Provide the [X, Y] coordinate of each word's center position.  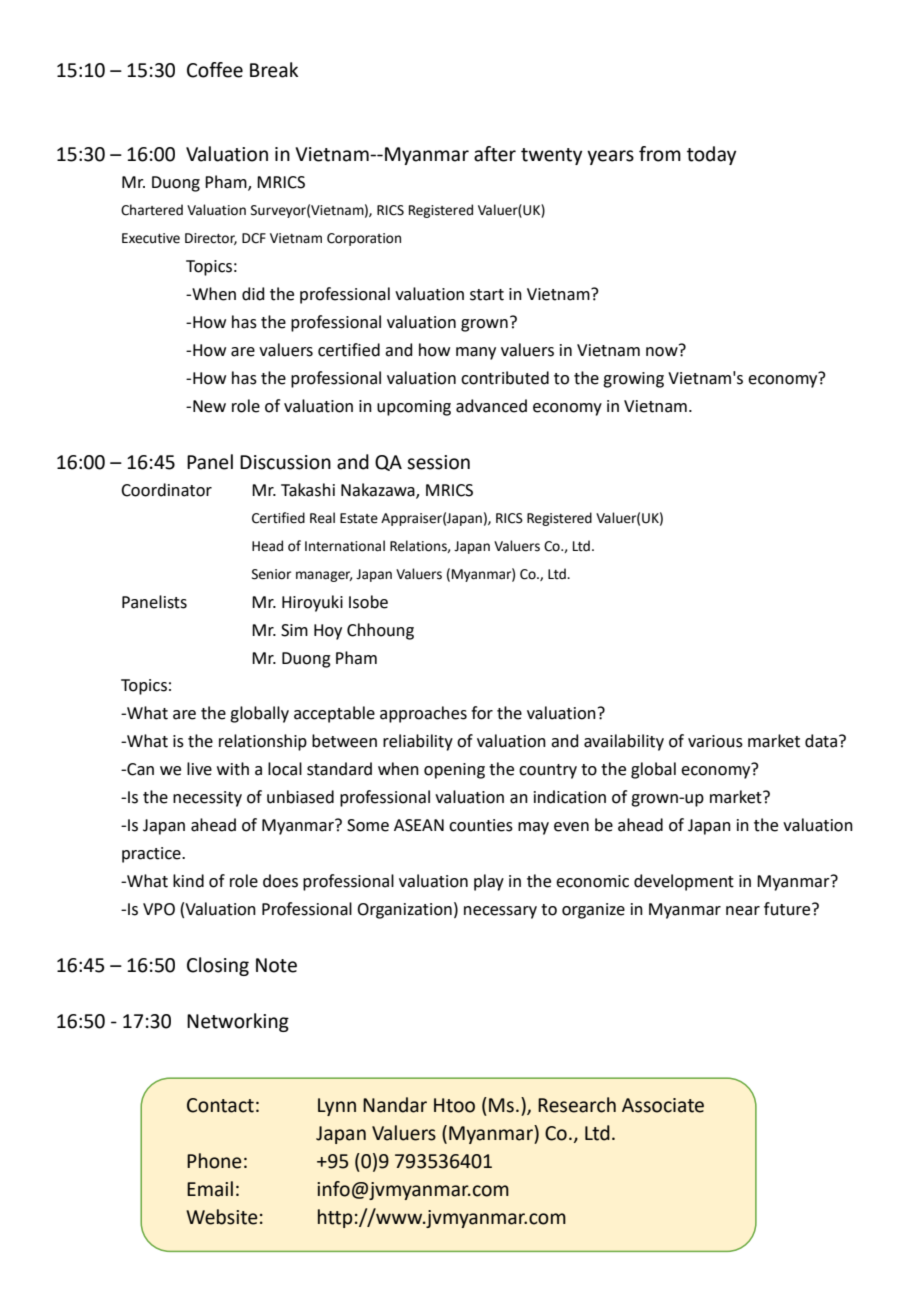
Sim [294, 630]
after [495, 154]
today [711, 155]
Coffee [215, 70]
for [482, 713]
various [715, 741]
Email [210, 1189]
